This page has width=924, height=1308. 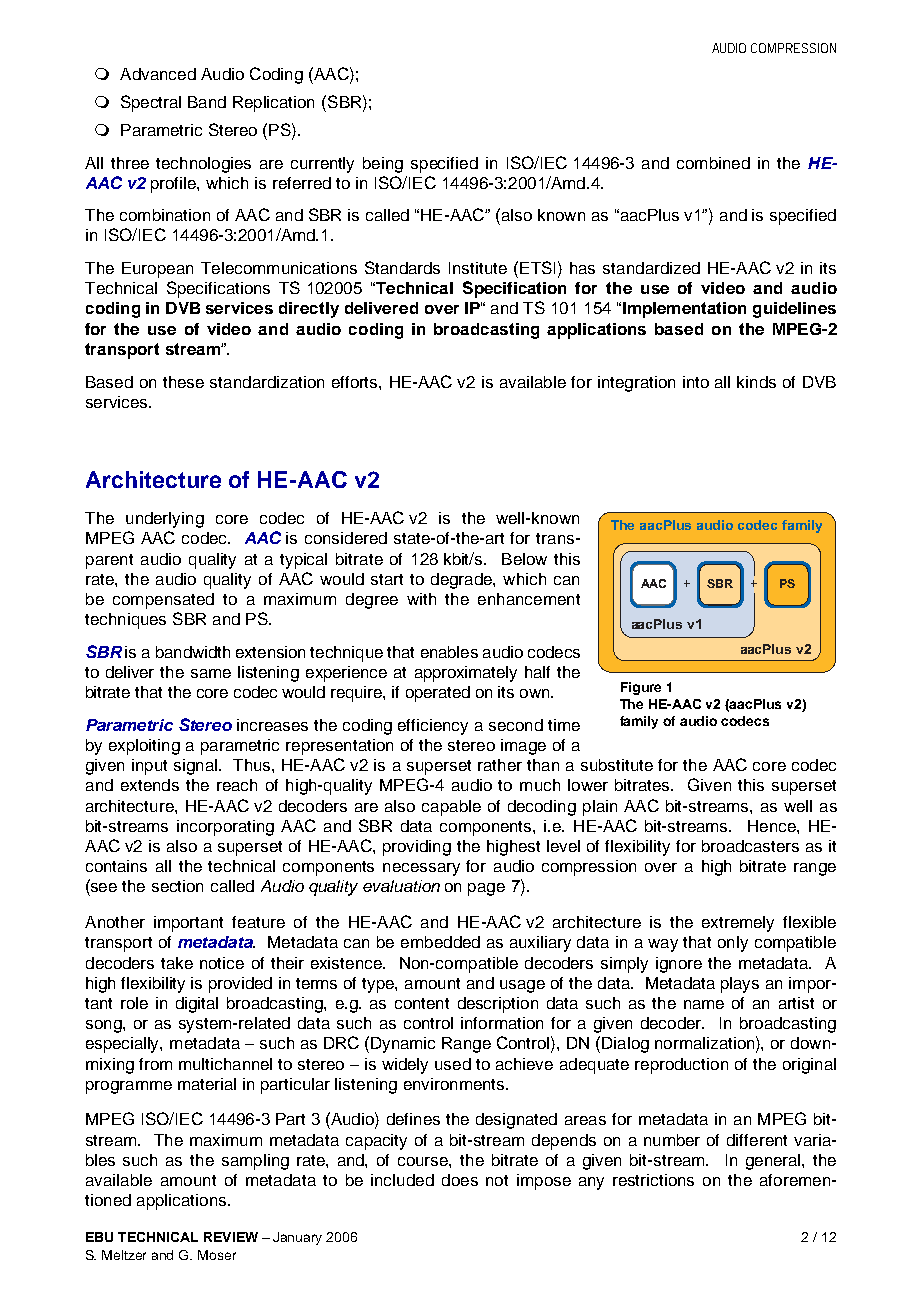 What do you see at coordinates (733, 944) in the page?
I see `only` at bounding box center [733, 944].
